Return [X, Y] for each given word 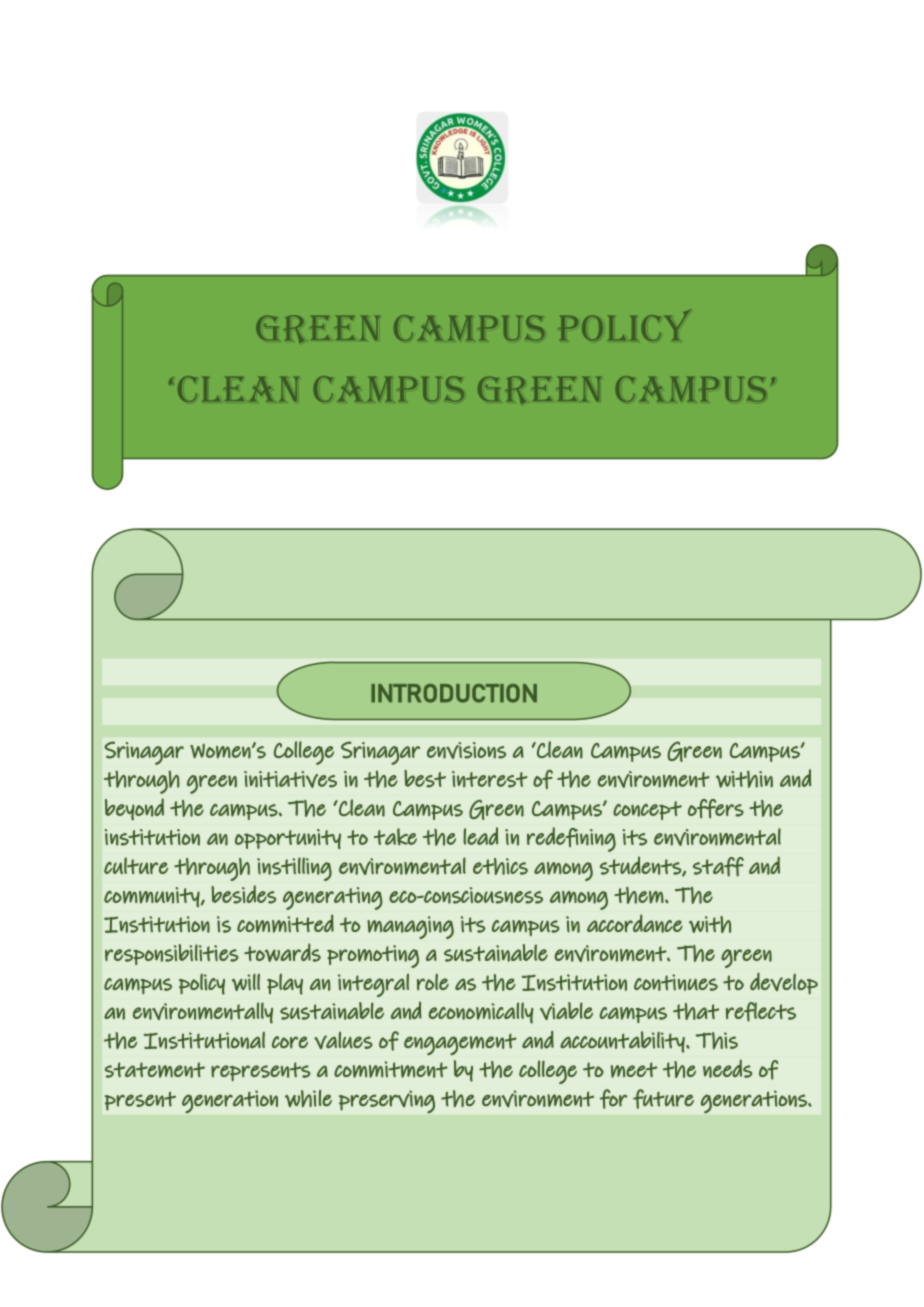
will [246, 982]
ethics [500, 866]
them [639, 895]
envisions [466, 750]
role [433, 982]
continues [676, 982]
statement [155, 1070]
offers [716, 809]
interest [490, 779]
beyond [134, 809]
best [425, 779]
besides [243, 894]
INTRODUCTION [454, 693]
